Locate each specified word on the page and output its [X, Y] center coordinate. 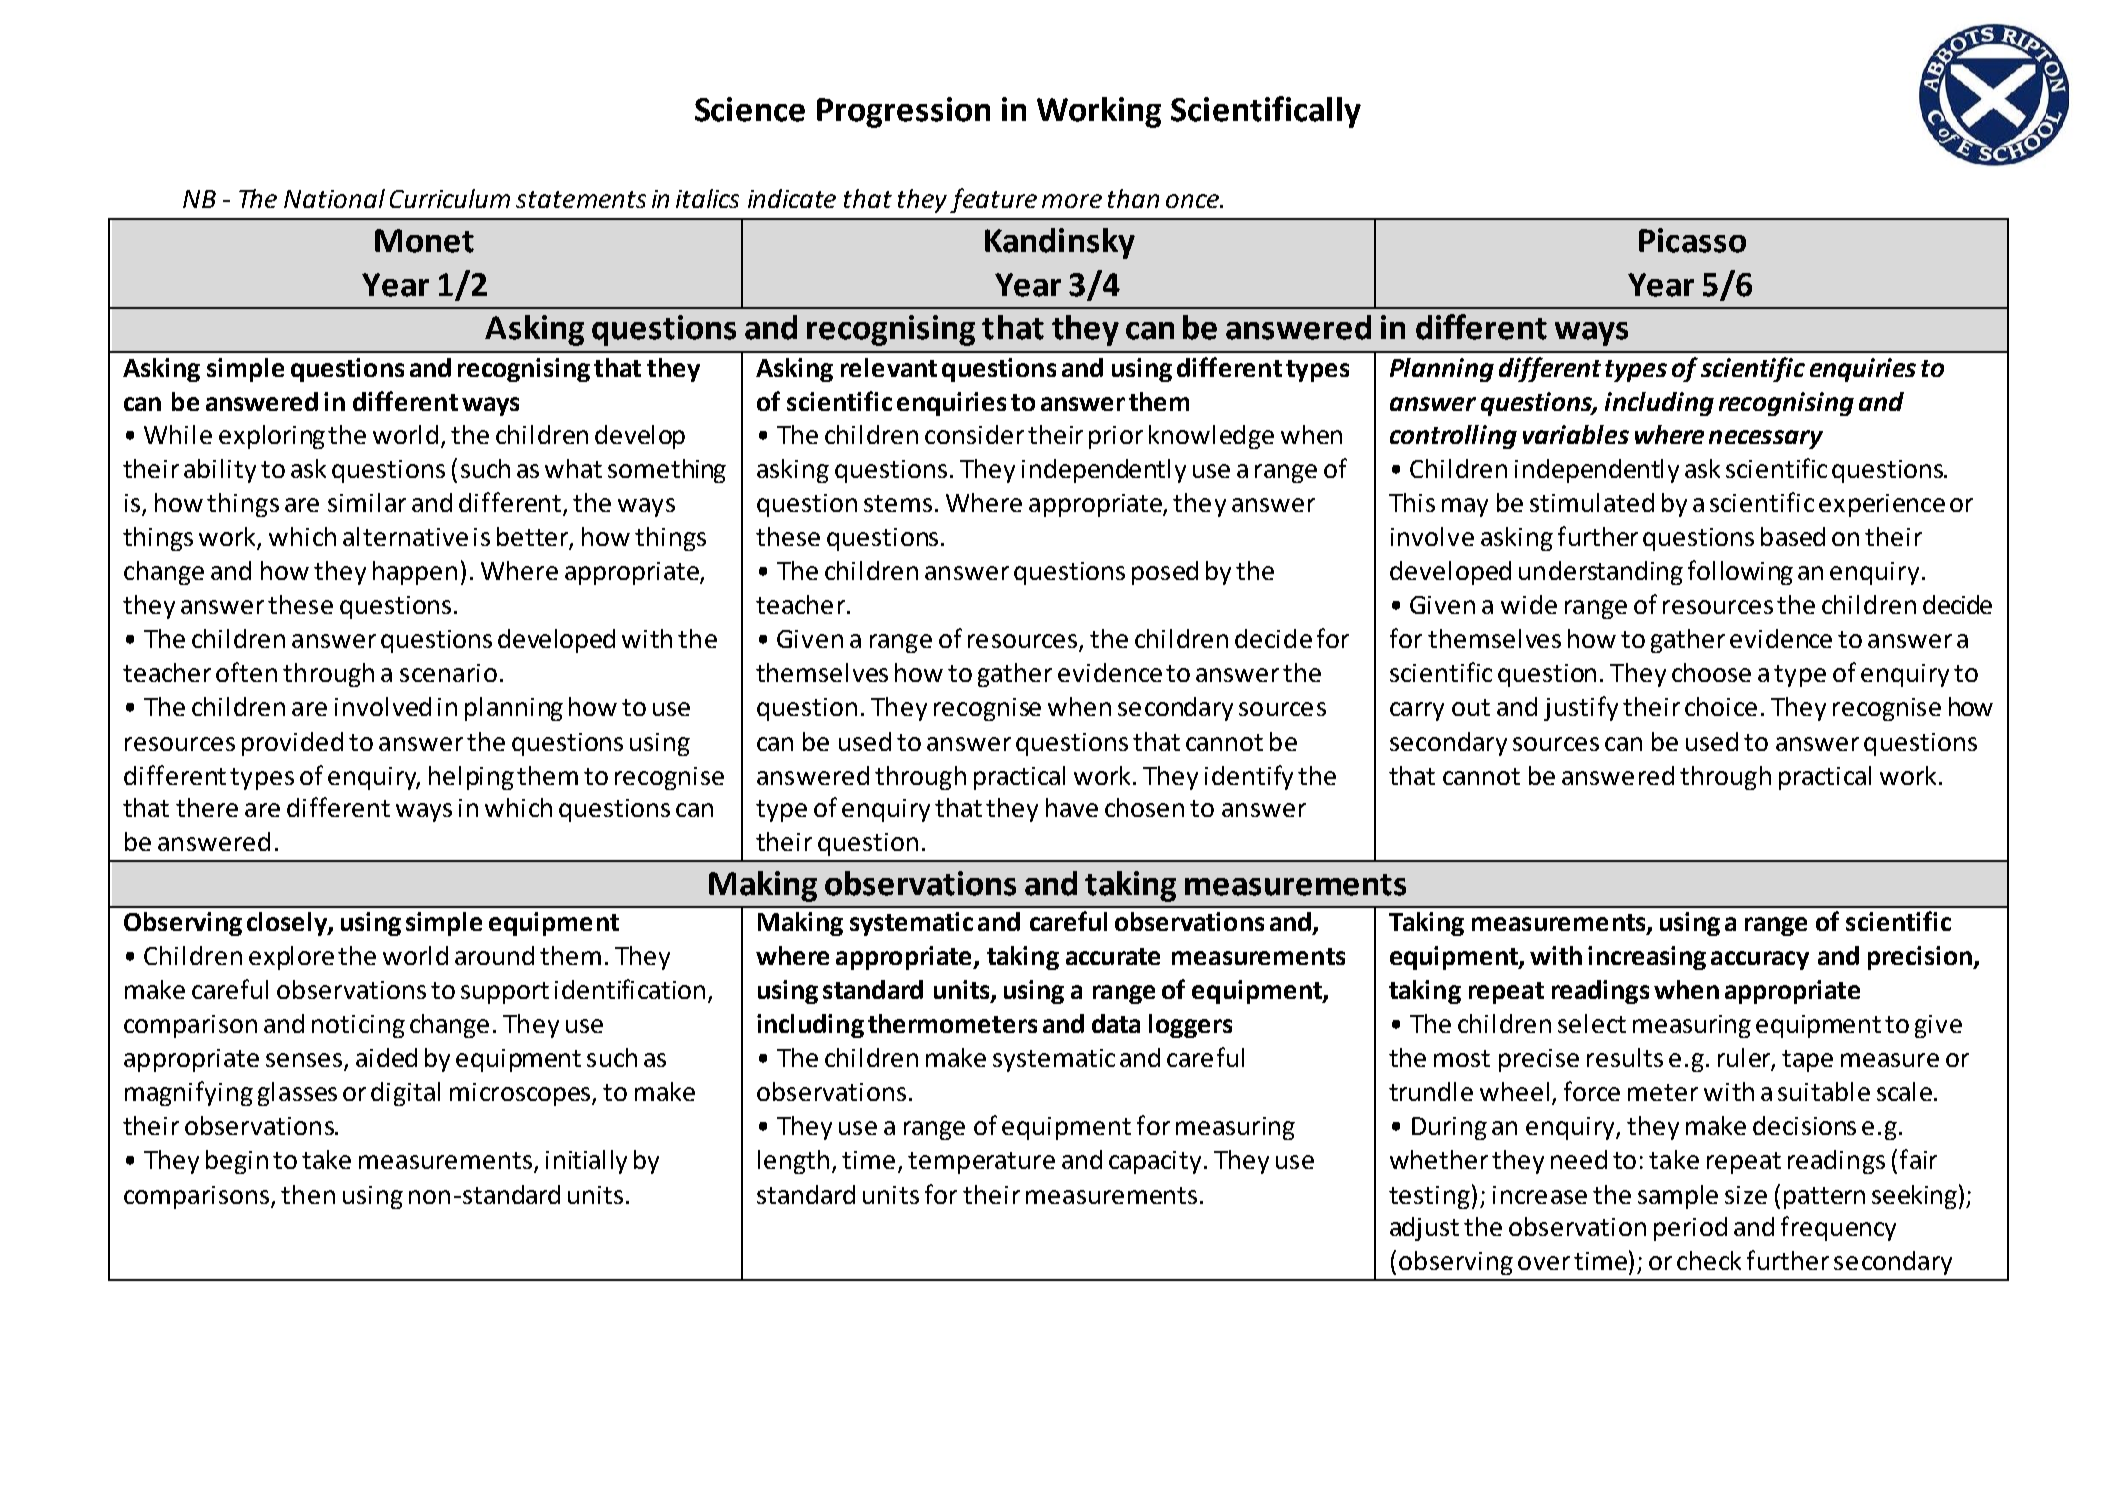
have [1072, 807]
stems [898, 503]
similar [367, 502]
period [1690, 1229]
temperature [981, 1163]
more [1072, 201]
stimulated [1592, 502]
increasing [1647, 958]
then [308, 1194]
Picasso [1692, 240]
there [207, 807]
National [334, 198]
